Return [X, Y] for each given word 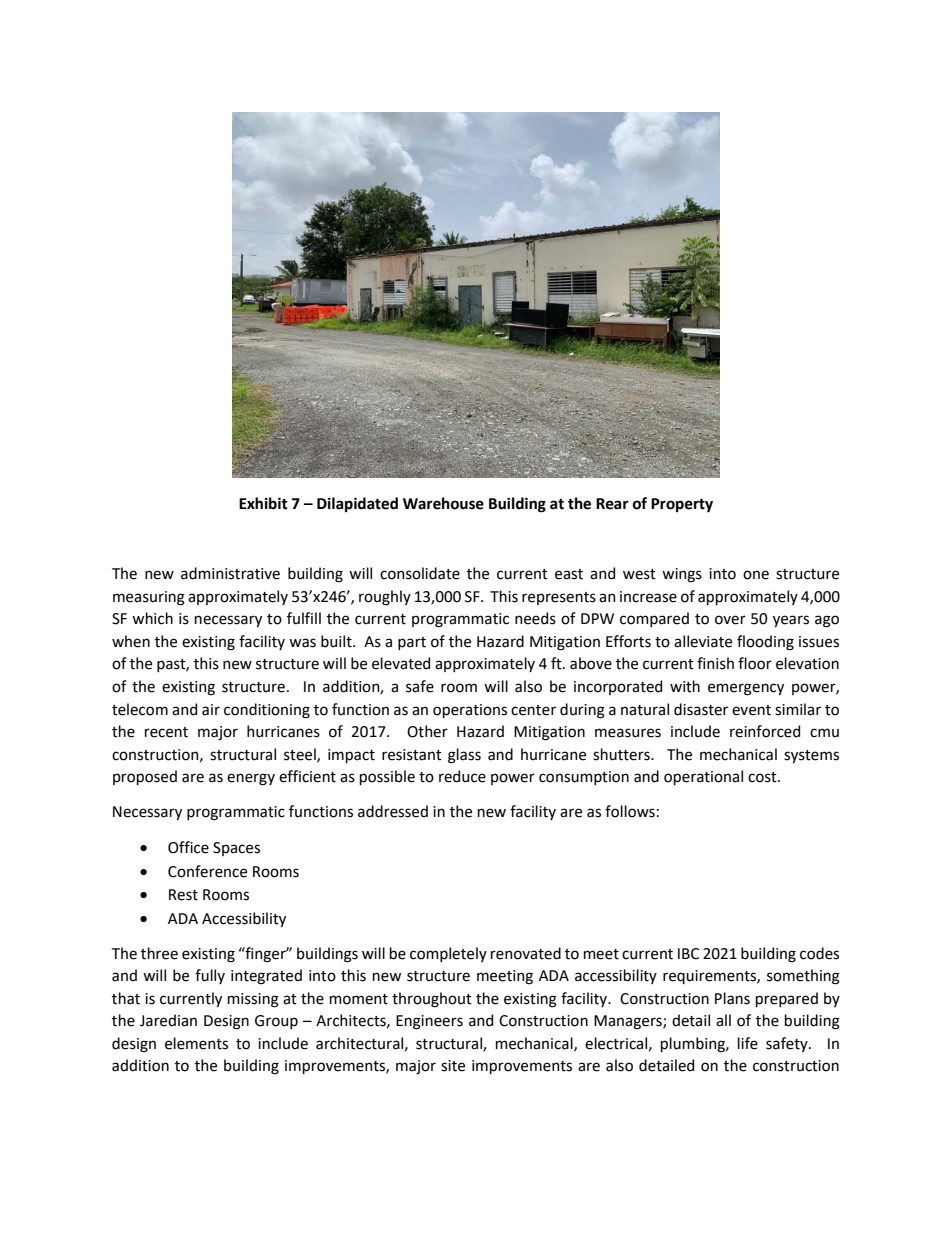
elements [196, 1043]
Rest [183, 895]
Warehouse [443, 503]
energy [251, 779]
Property [682, 505]
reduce [462, 776]
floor [755, 663]
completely [448, 954]
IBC [688, 954]
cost [763, 777]
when [131, 641]
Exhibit [263, 503]
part [412, 643]
